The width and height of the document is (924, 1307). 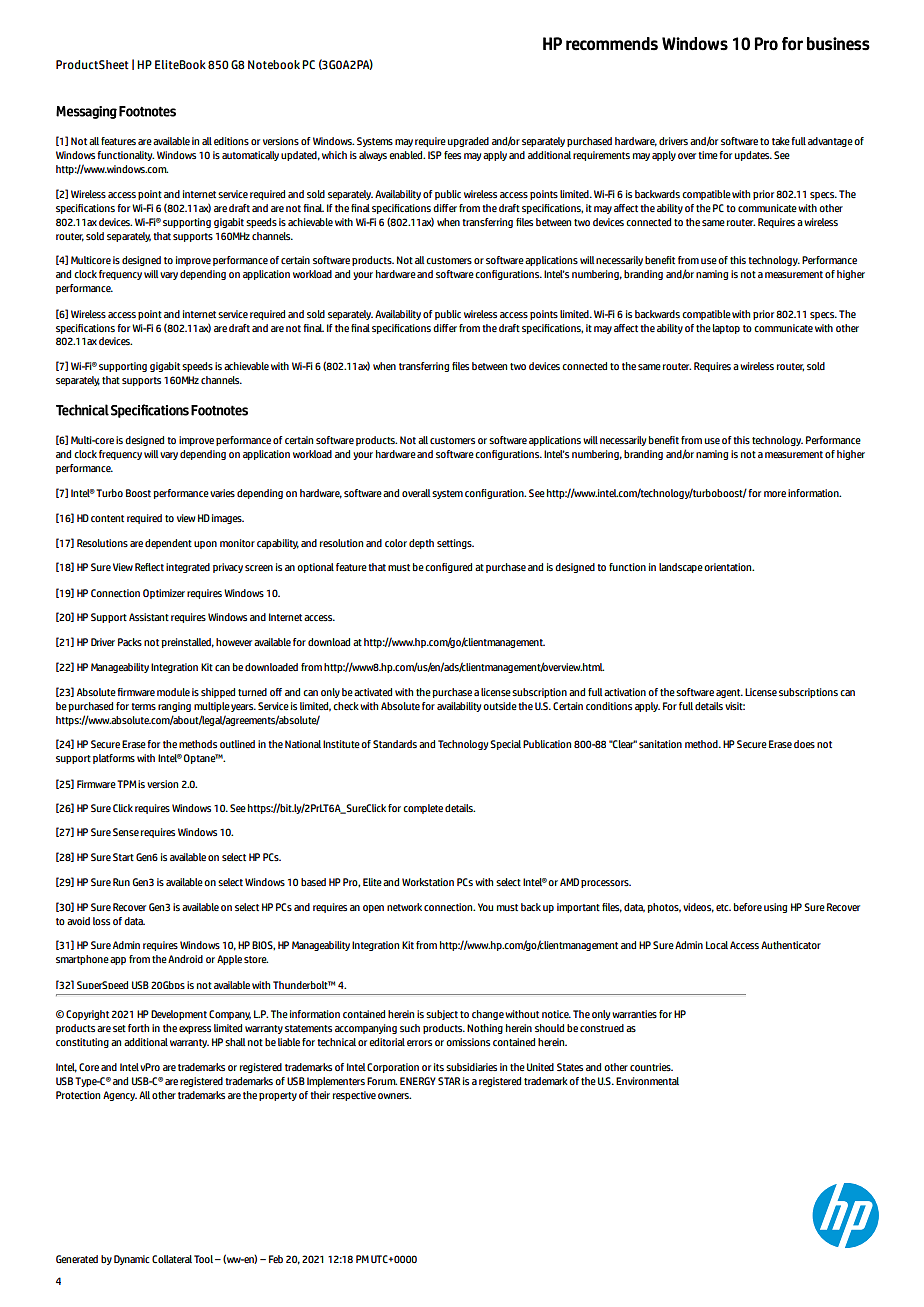 I want to click on TPM, so click(x=126, y=784).
